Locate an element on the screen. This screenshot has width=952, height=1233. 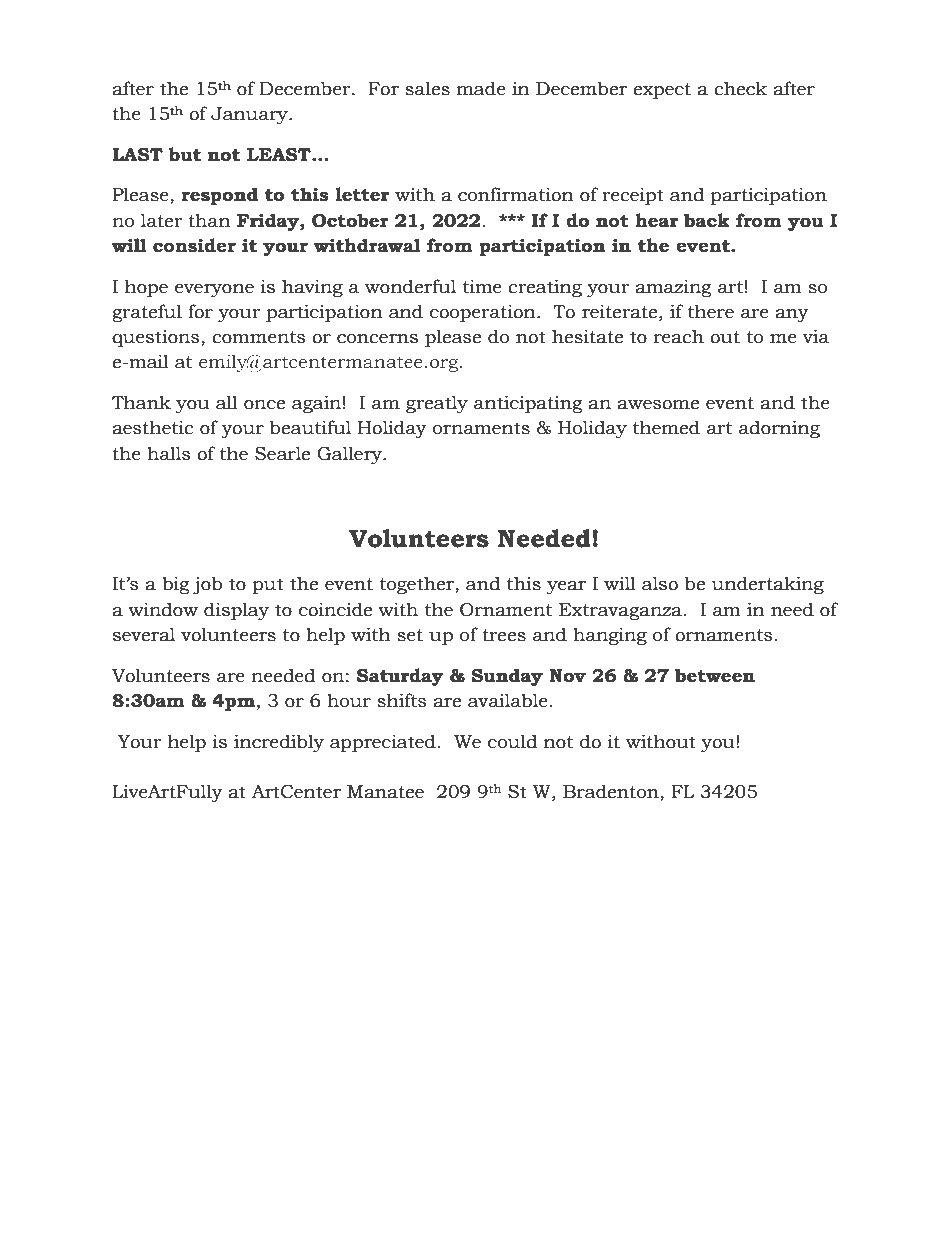
greatly is located at coordinates (437, 404).
